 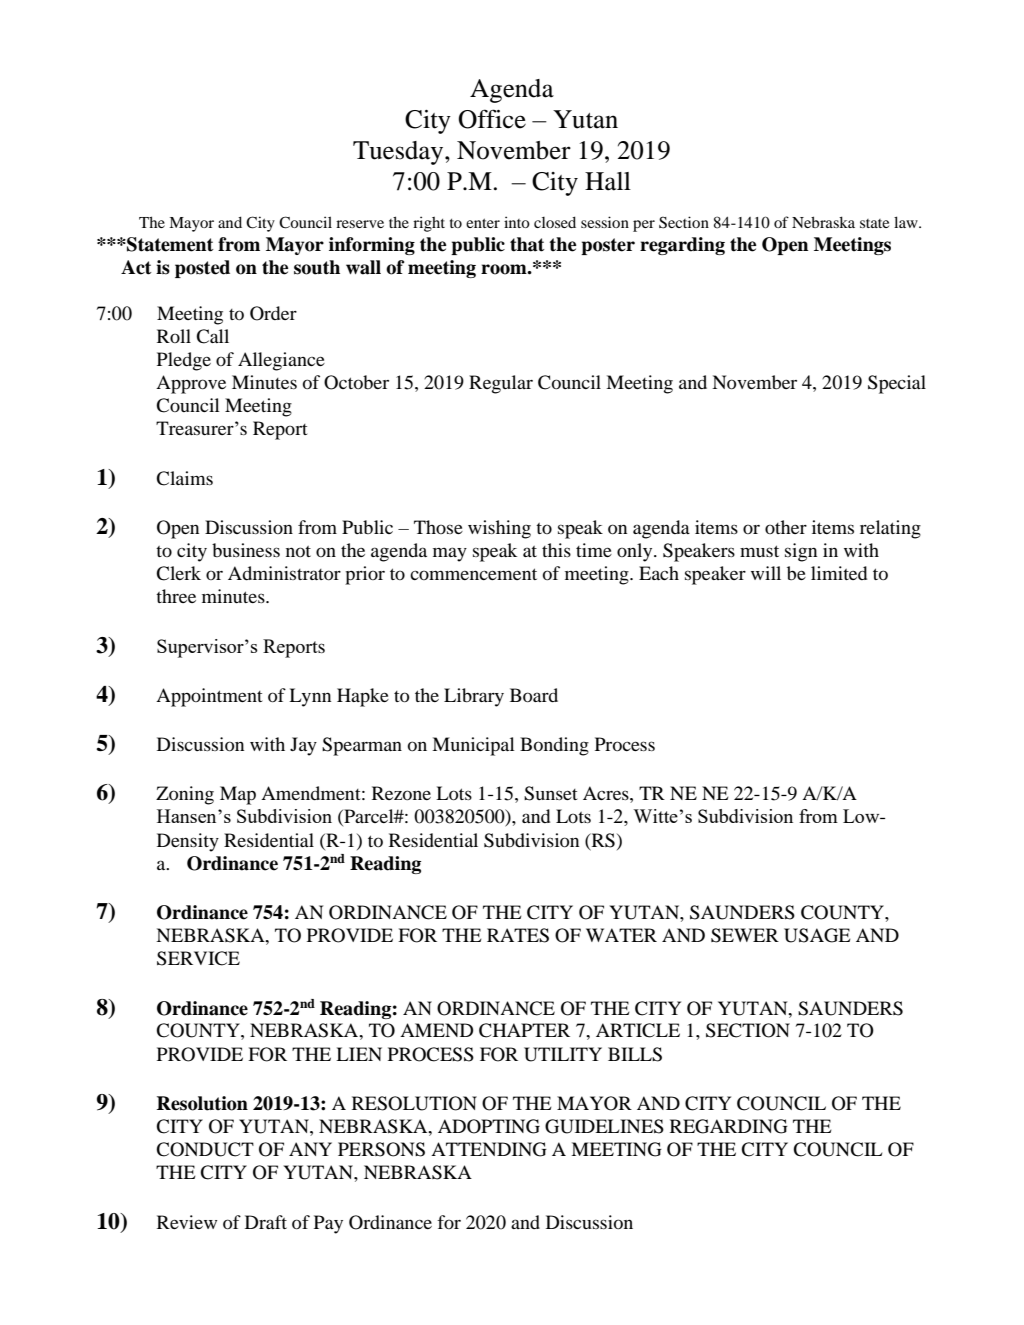 I want to click on law, so click(x=907, y=222).
